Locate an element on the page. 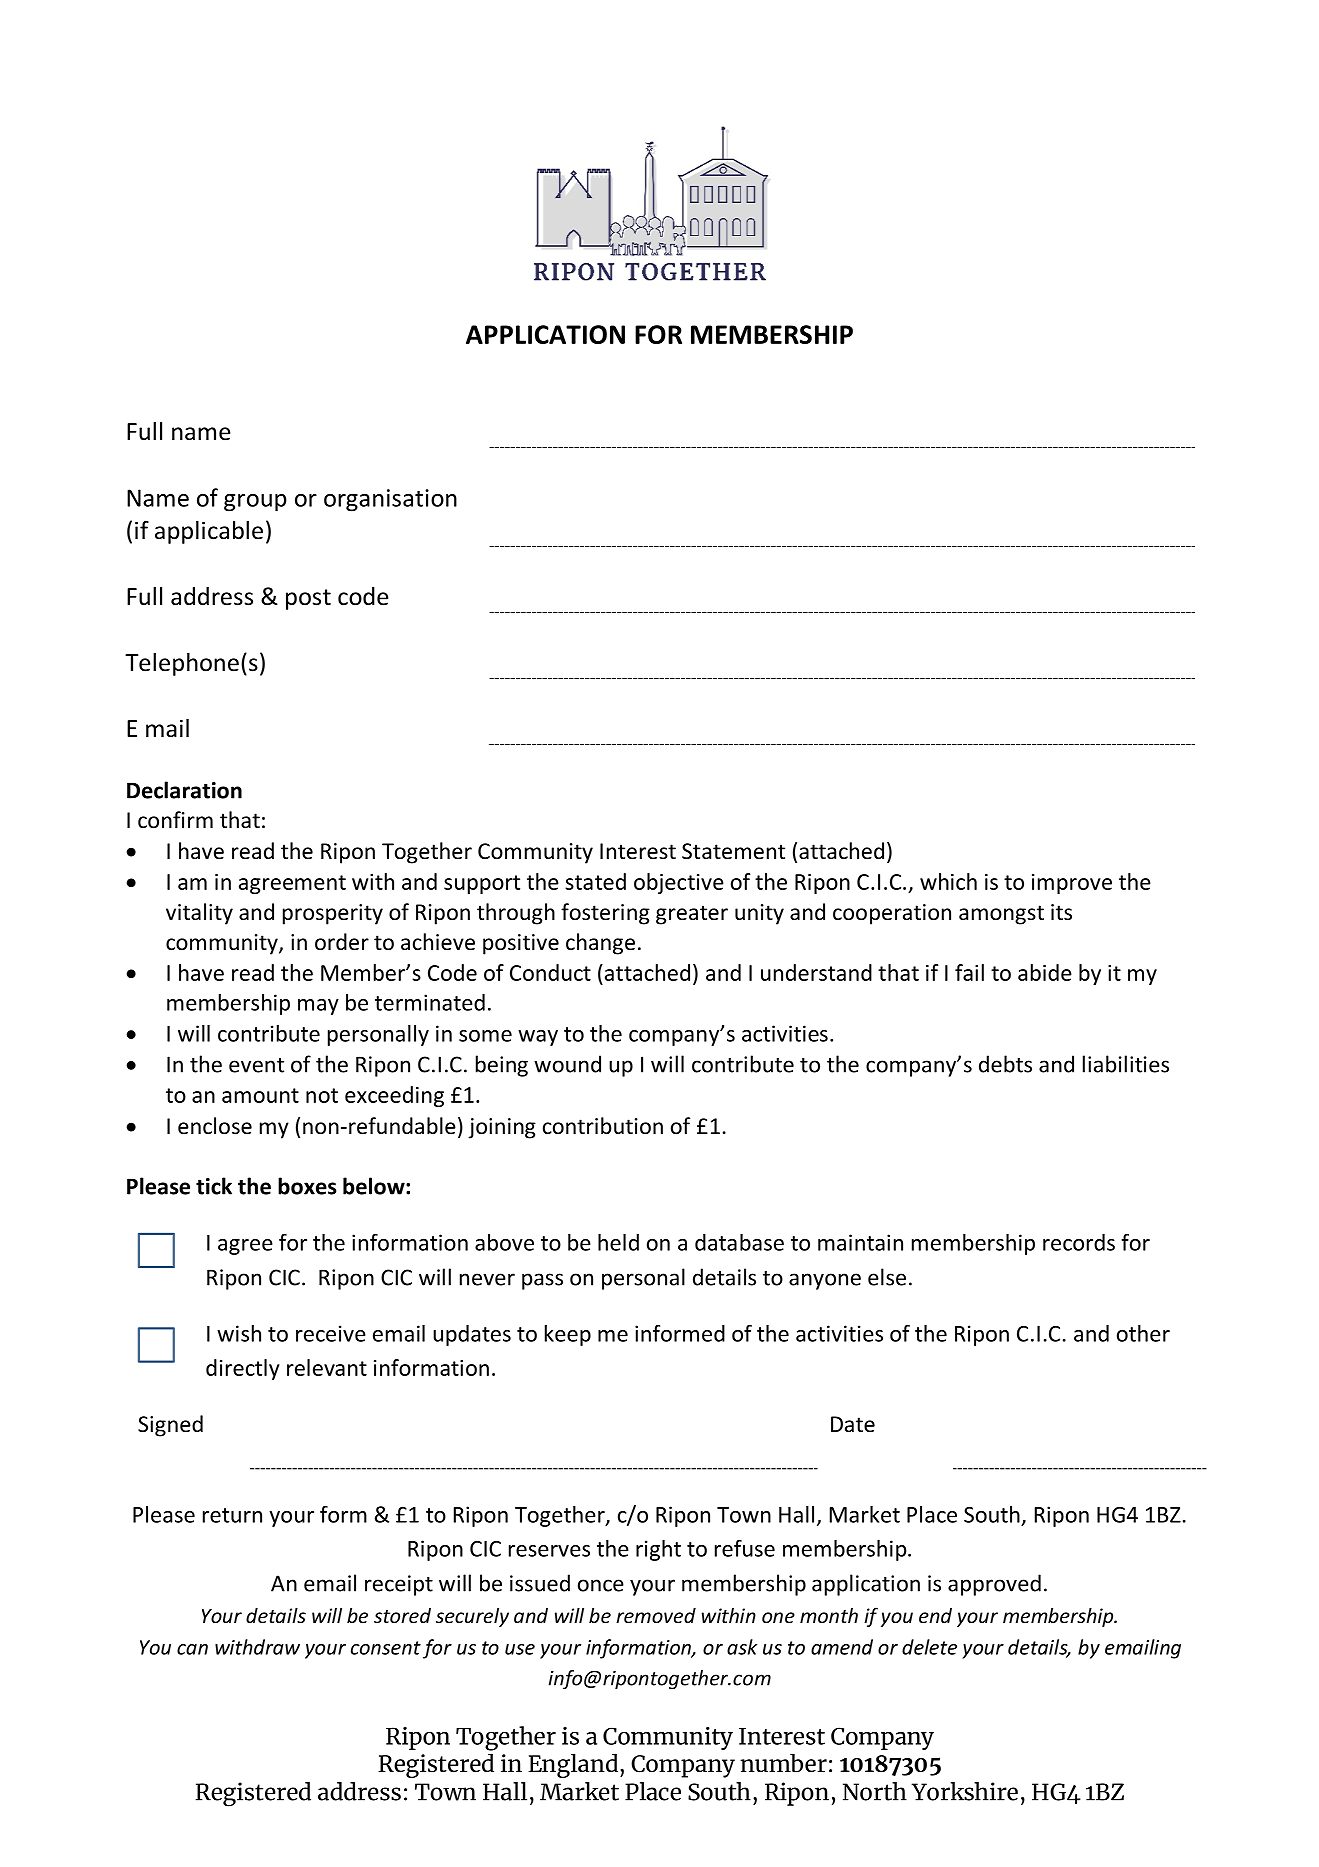 This image has width=1319, height=1867. improve is located at coordinates (1072, 884).
